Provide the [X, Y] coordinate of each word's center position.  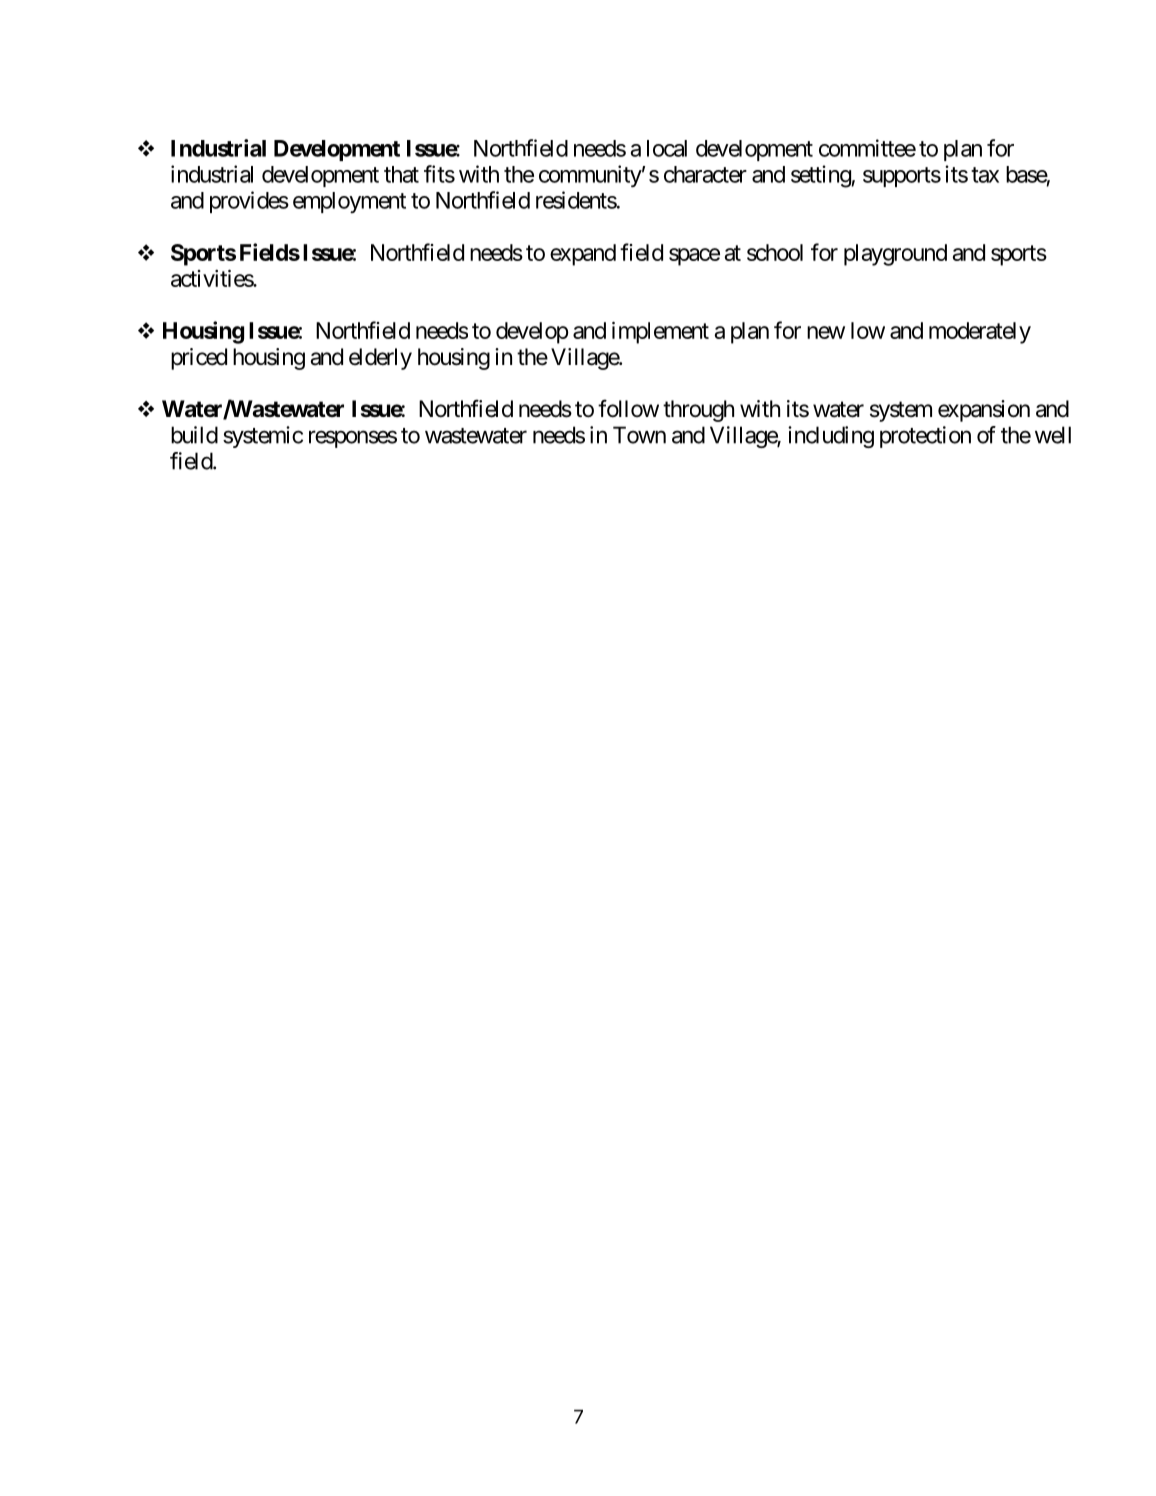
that [401, 174]
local [667, 148]
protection [925, 437]
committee [867, 148]
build [194, 435]
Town [639, 435]
